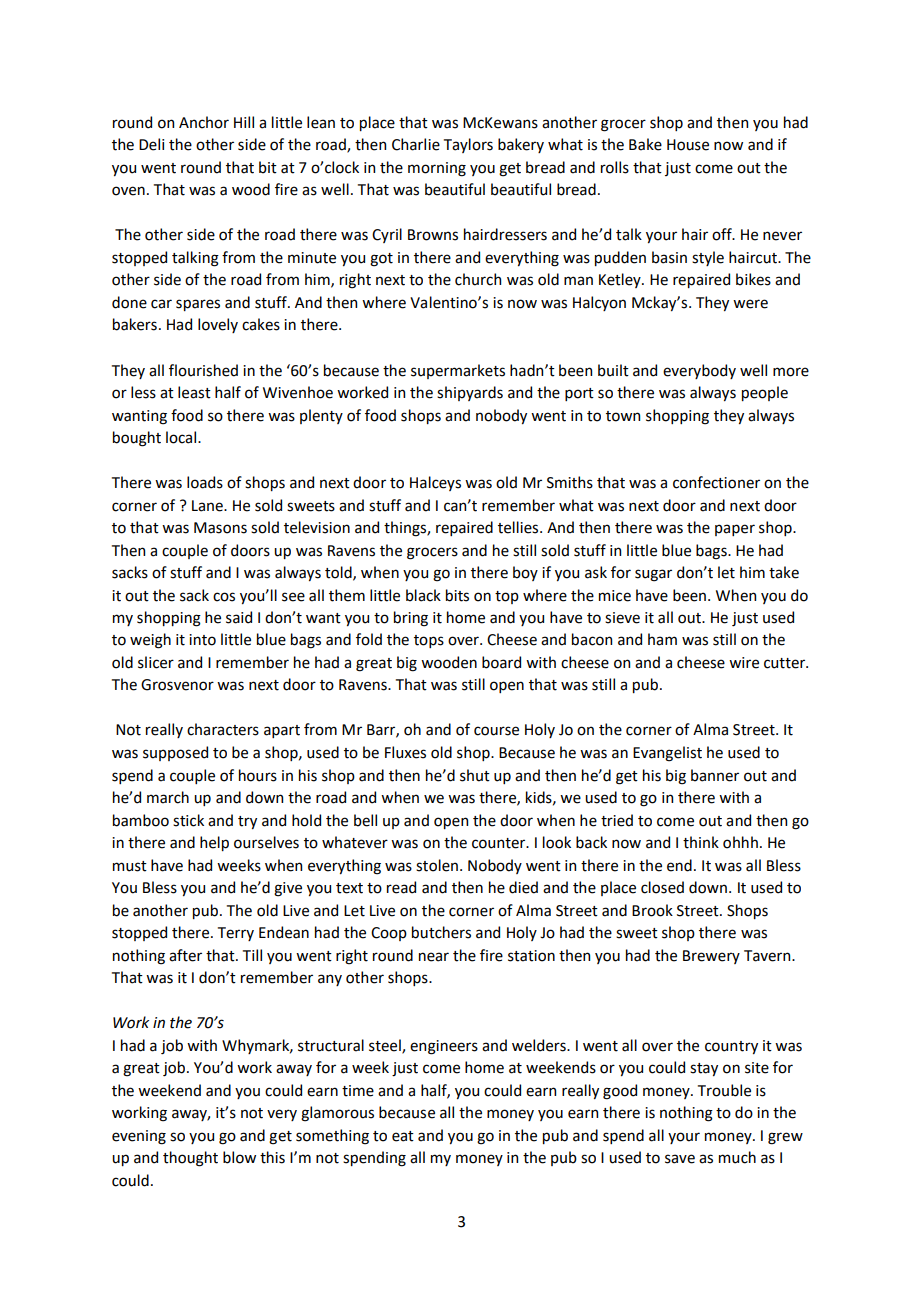 This image has width=924, height=1307. What do you see at coordinates (202, 640) in the image?
I see `into` at bounding box center [202, 640].
